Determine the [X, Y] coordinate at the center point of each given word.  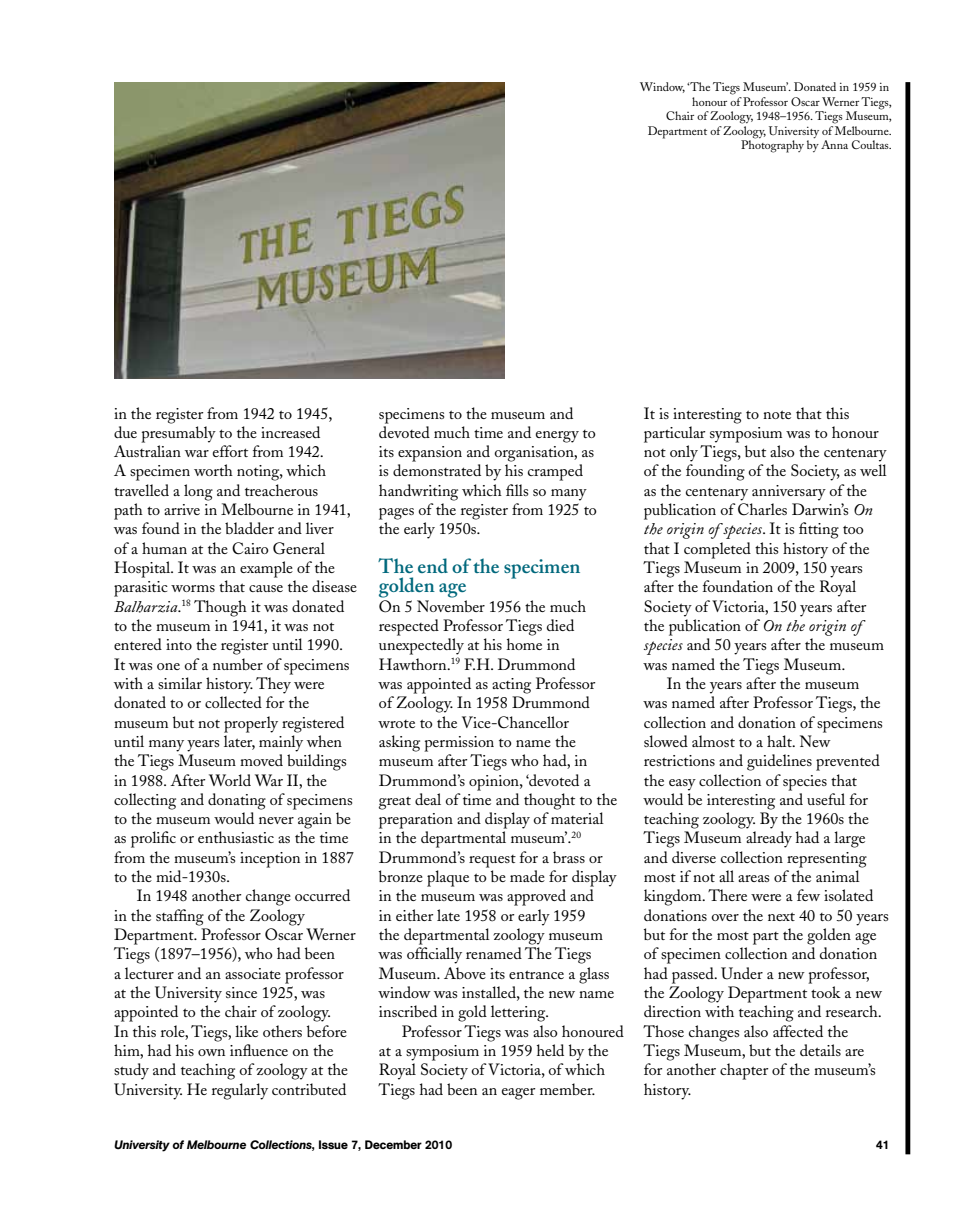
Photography [772, 145]
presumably [178, 434]
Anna [834, 144]
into [179, 644]
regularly [240, 1091]
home [524, 644]
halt [780, 741]
